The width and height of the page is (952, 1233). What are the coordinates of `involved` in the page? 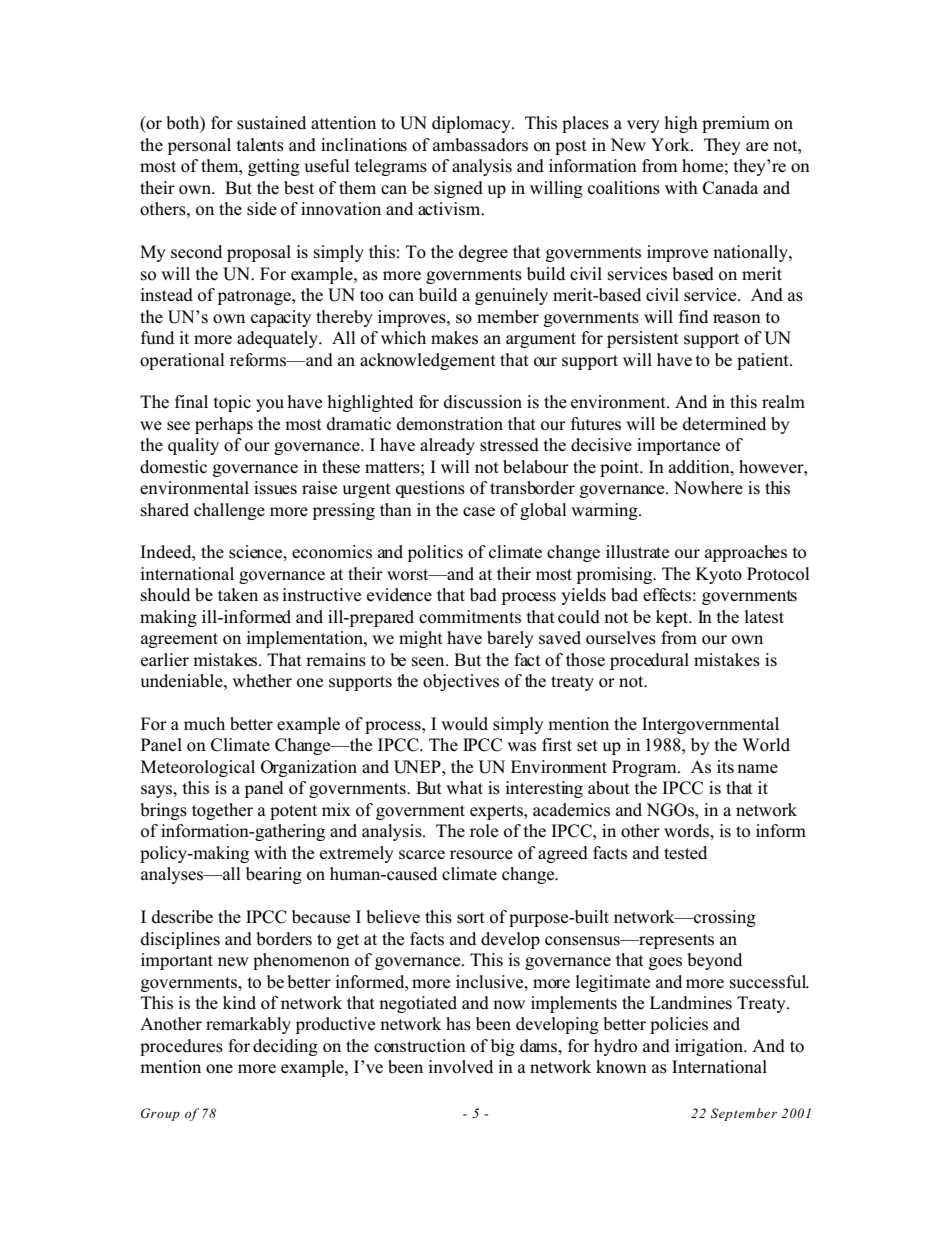 It's located at (460, 1067).
